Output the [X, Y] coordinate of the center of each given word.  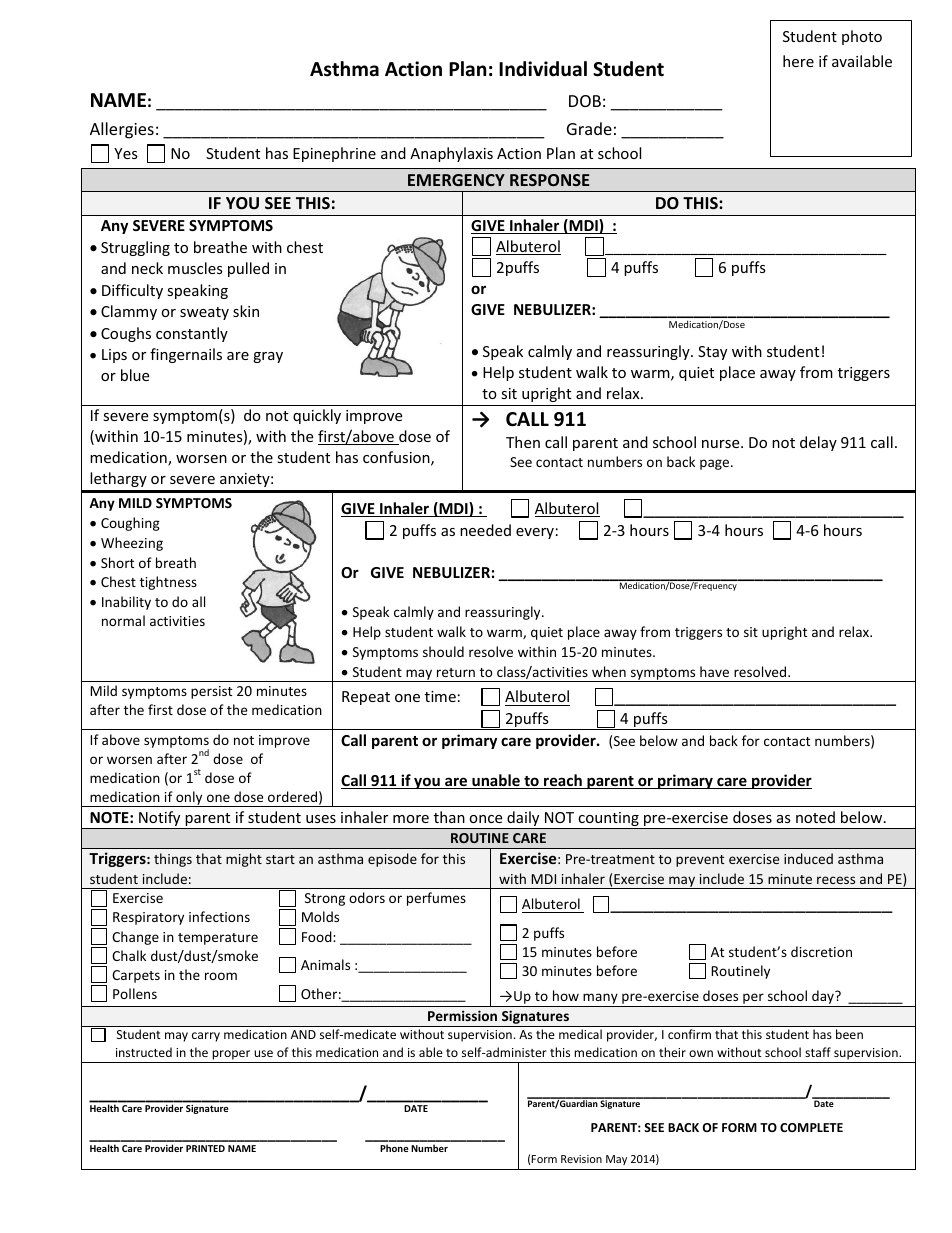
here [798, 61]
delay [818, 443]
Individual [543, 69]
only [189, 799]
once [485, 819]
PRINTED [205, 1148]
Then [523, 442]
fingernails [186, 355]
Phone [394, 1148]
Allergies [122, 130]
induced [808, 858]
